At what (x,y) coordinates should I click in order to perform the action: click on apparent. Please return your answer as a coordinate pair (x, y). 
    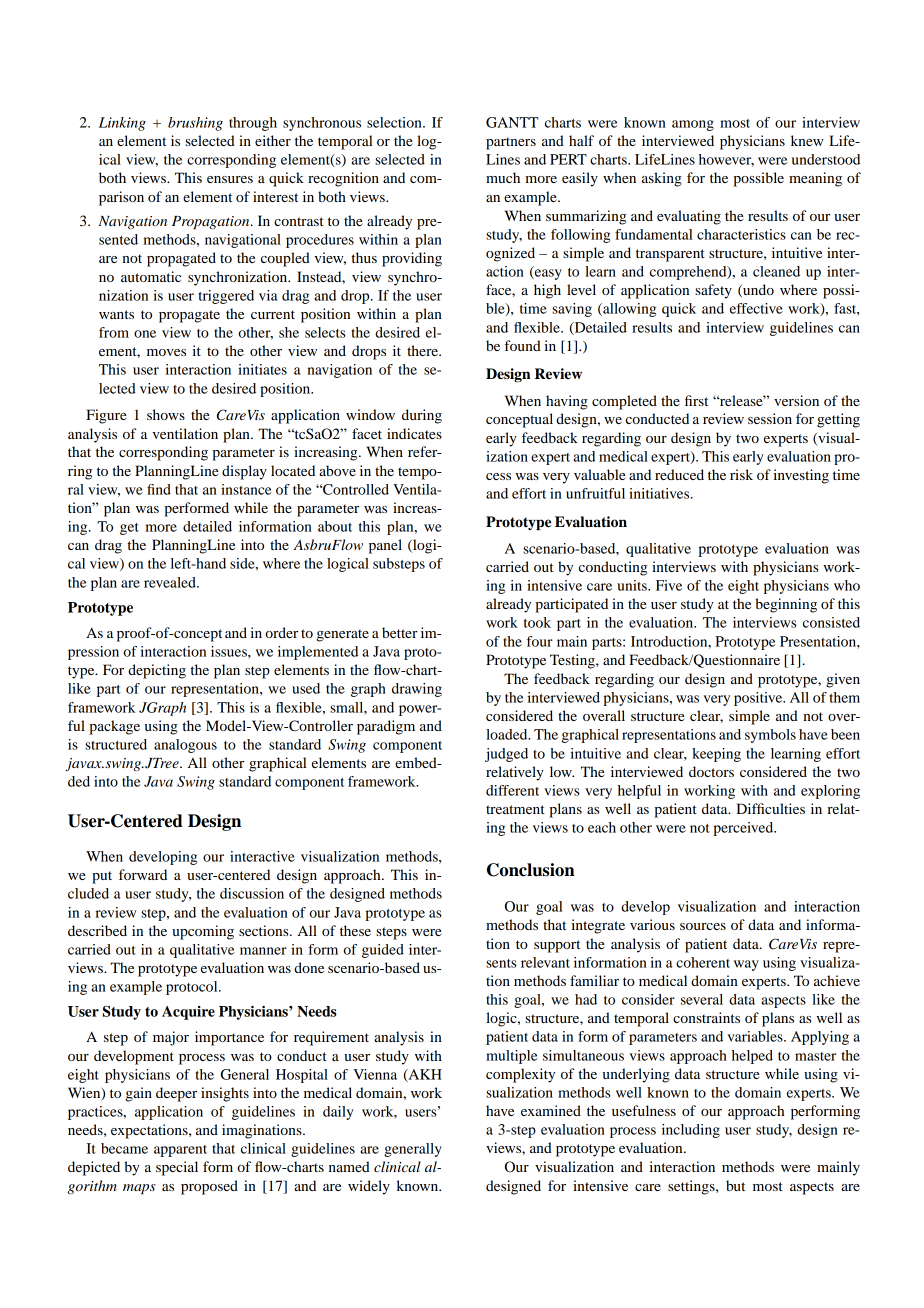
    Looking at the image, I should click on (180, 1151).
